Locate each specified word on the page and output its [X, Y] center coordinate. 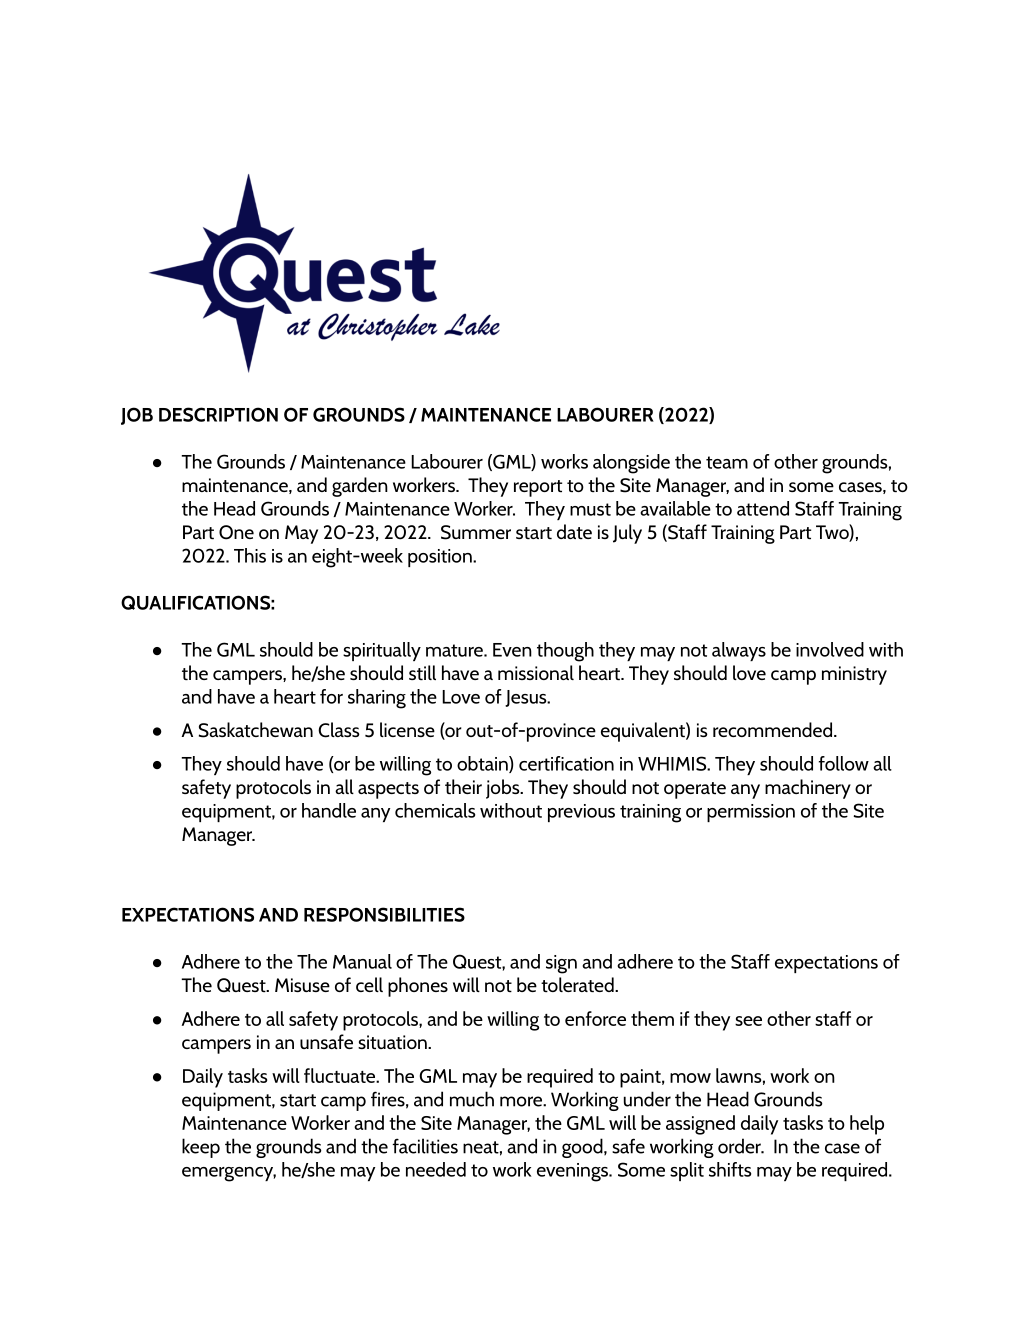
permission [751, 813]
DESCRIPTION [218, 414]
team [727, 462]
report [538, 488]
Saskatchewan [256, 730]
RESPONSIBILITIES [384, 914]
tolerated [578, 984]
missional [536, 672]
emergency [229, 1174]
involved [830, 649]
